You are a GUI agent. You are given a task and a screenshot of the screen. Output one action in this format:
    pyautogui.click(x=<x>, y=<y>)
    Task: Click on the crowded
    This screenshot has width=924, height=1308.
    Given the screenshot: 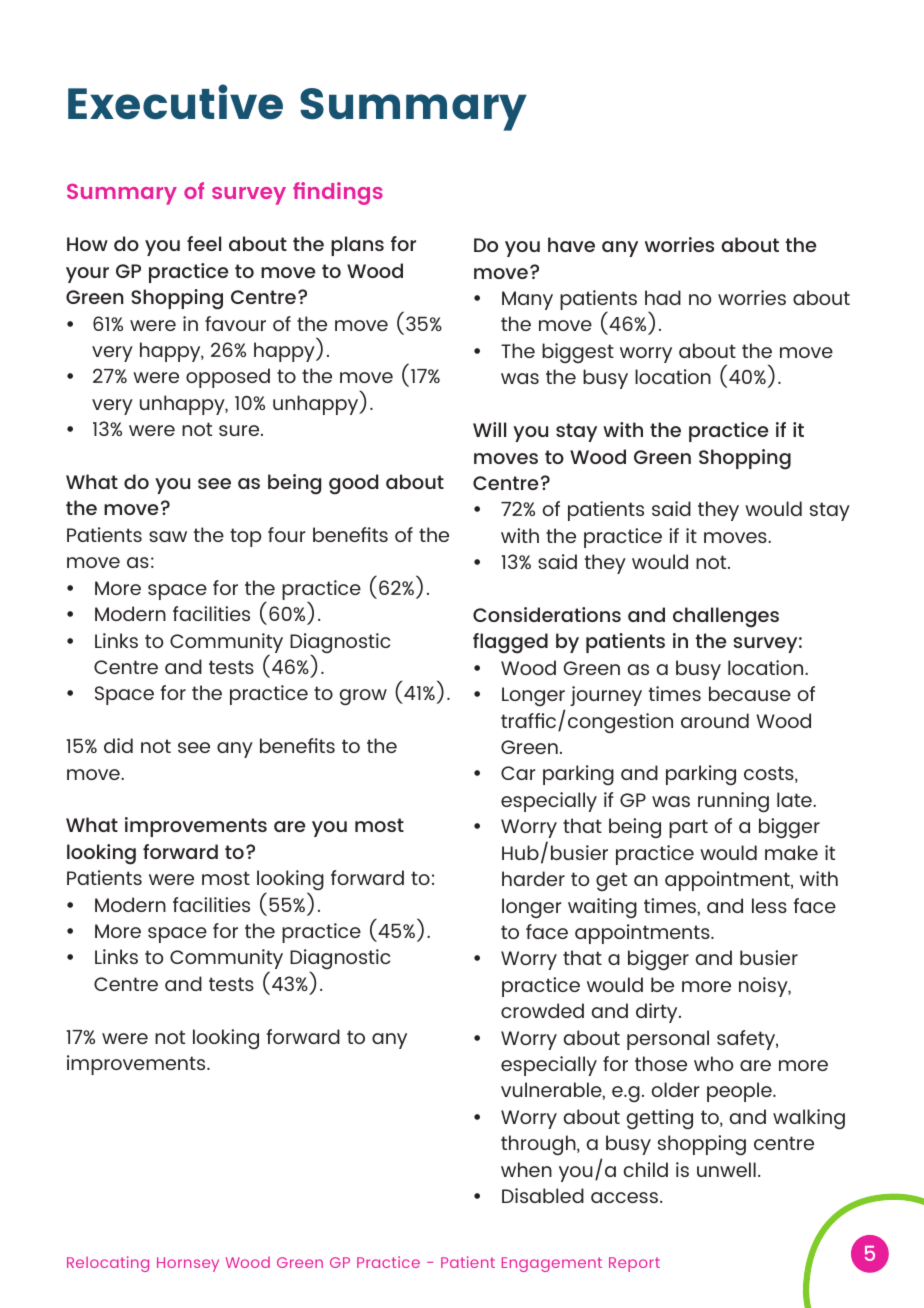 What is the action you would take?
    pyautogui.click(x=542, y=1010)
